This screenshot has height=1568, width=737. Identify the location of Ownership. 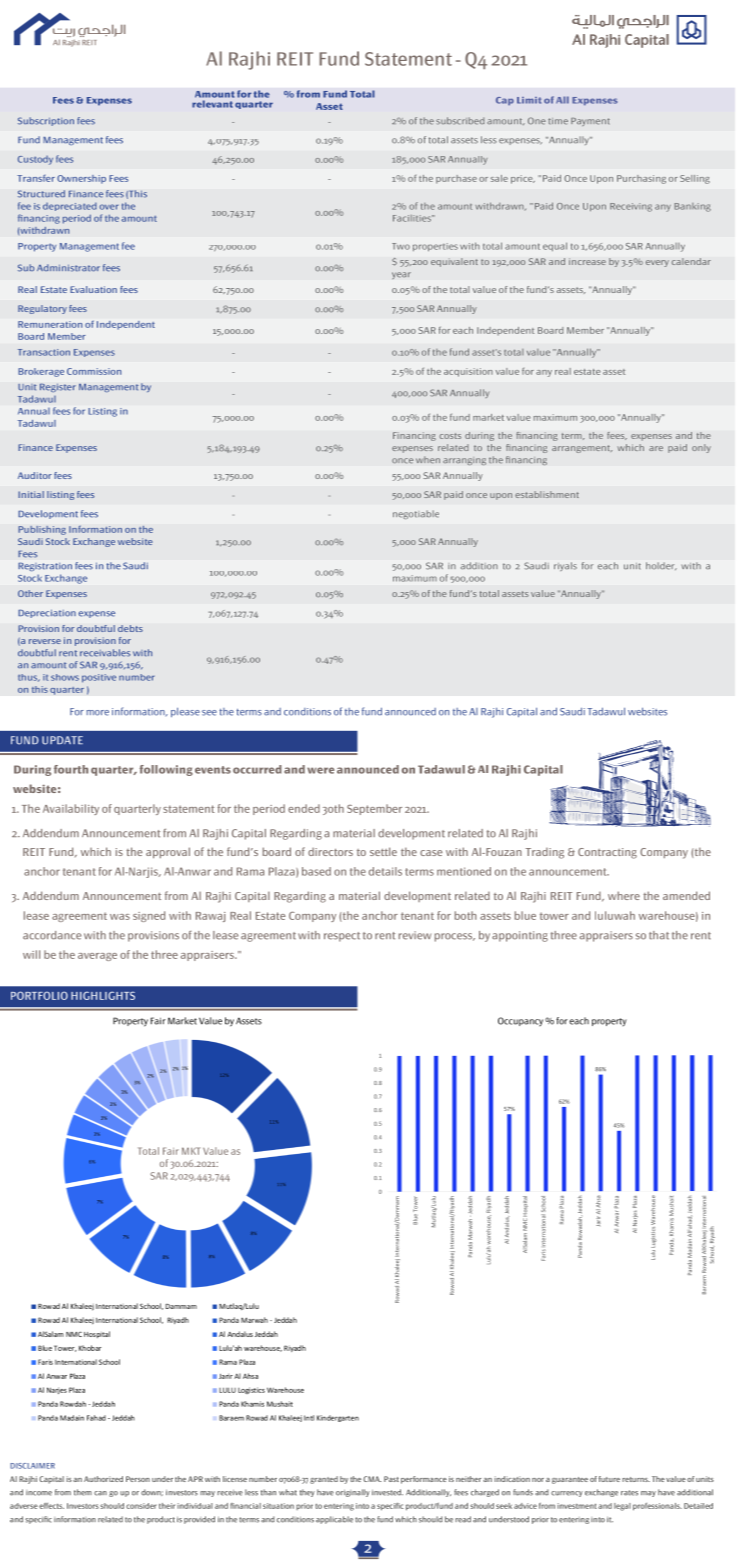
(81, 179).
